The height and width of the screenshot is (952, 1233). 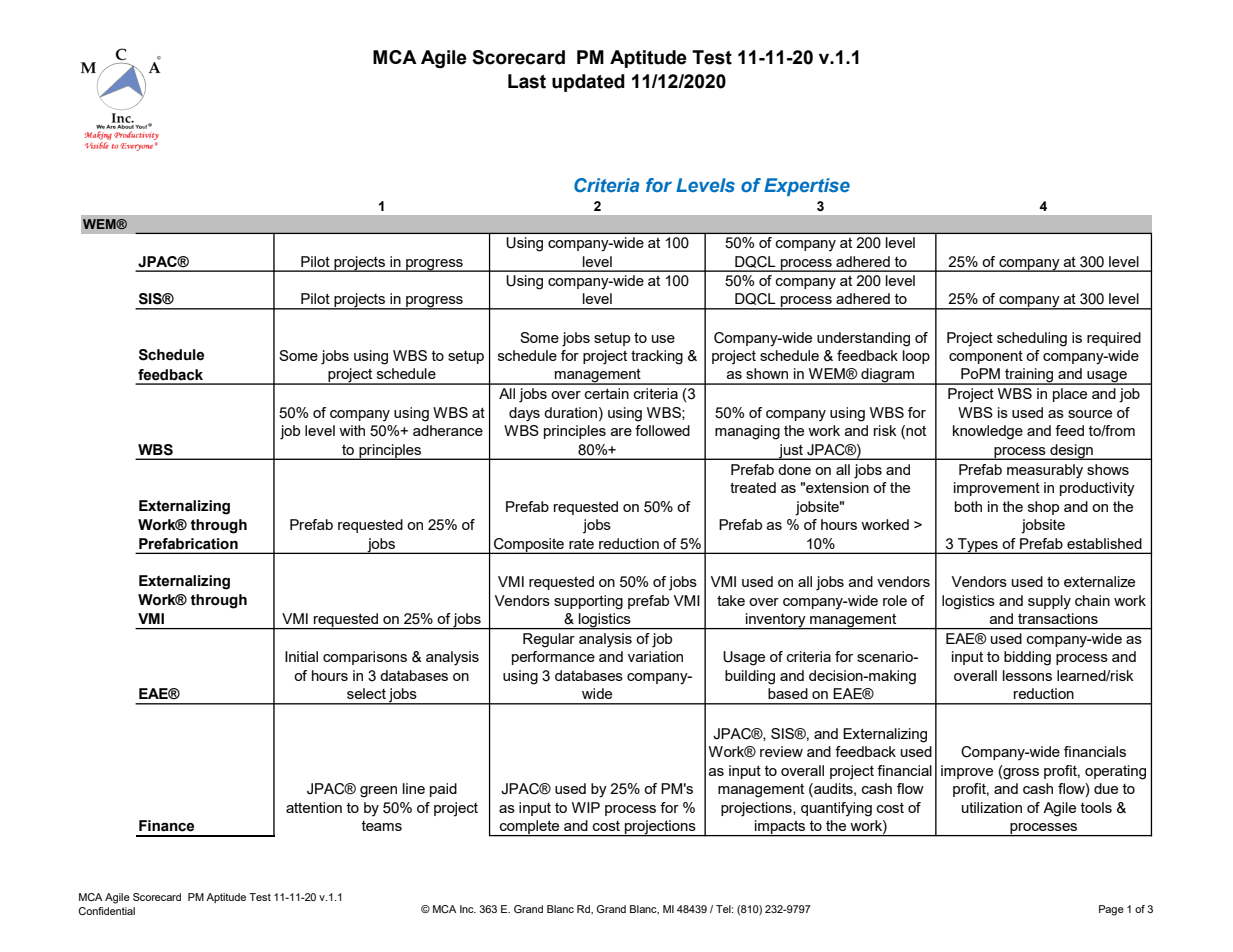 I want to click on tracking, so click(x=657, y=357).
